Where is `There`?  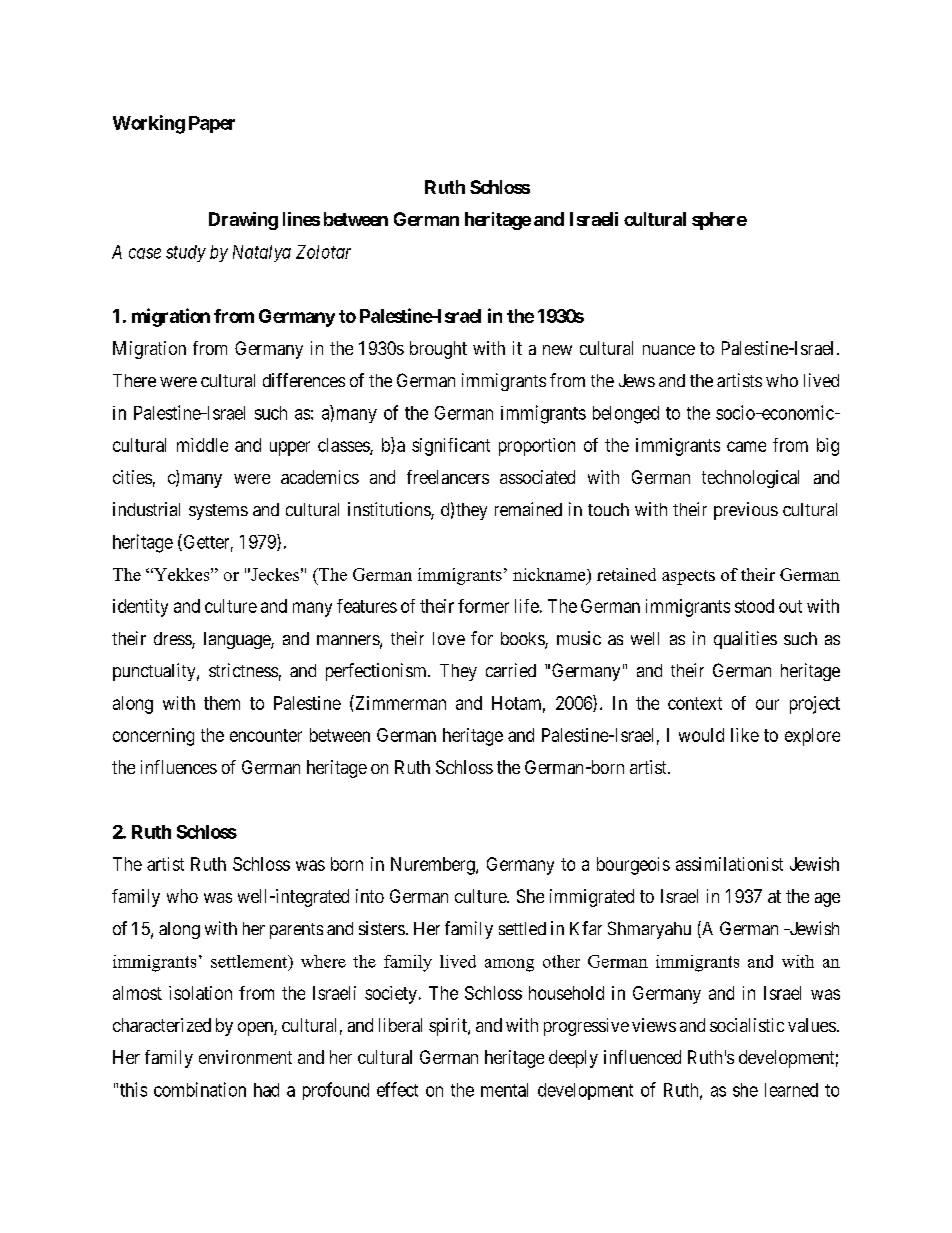 There is located at coordinates (134, 380).
